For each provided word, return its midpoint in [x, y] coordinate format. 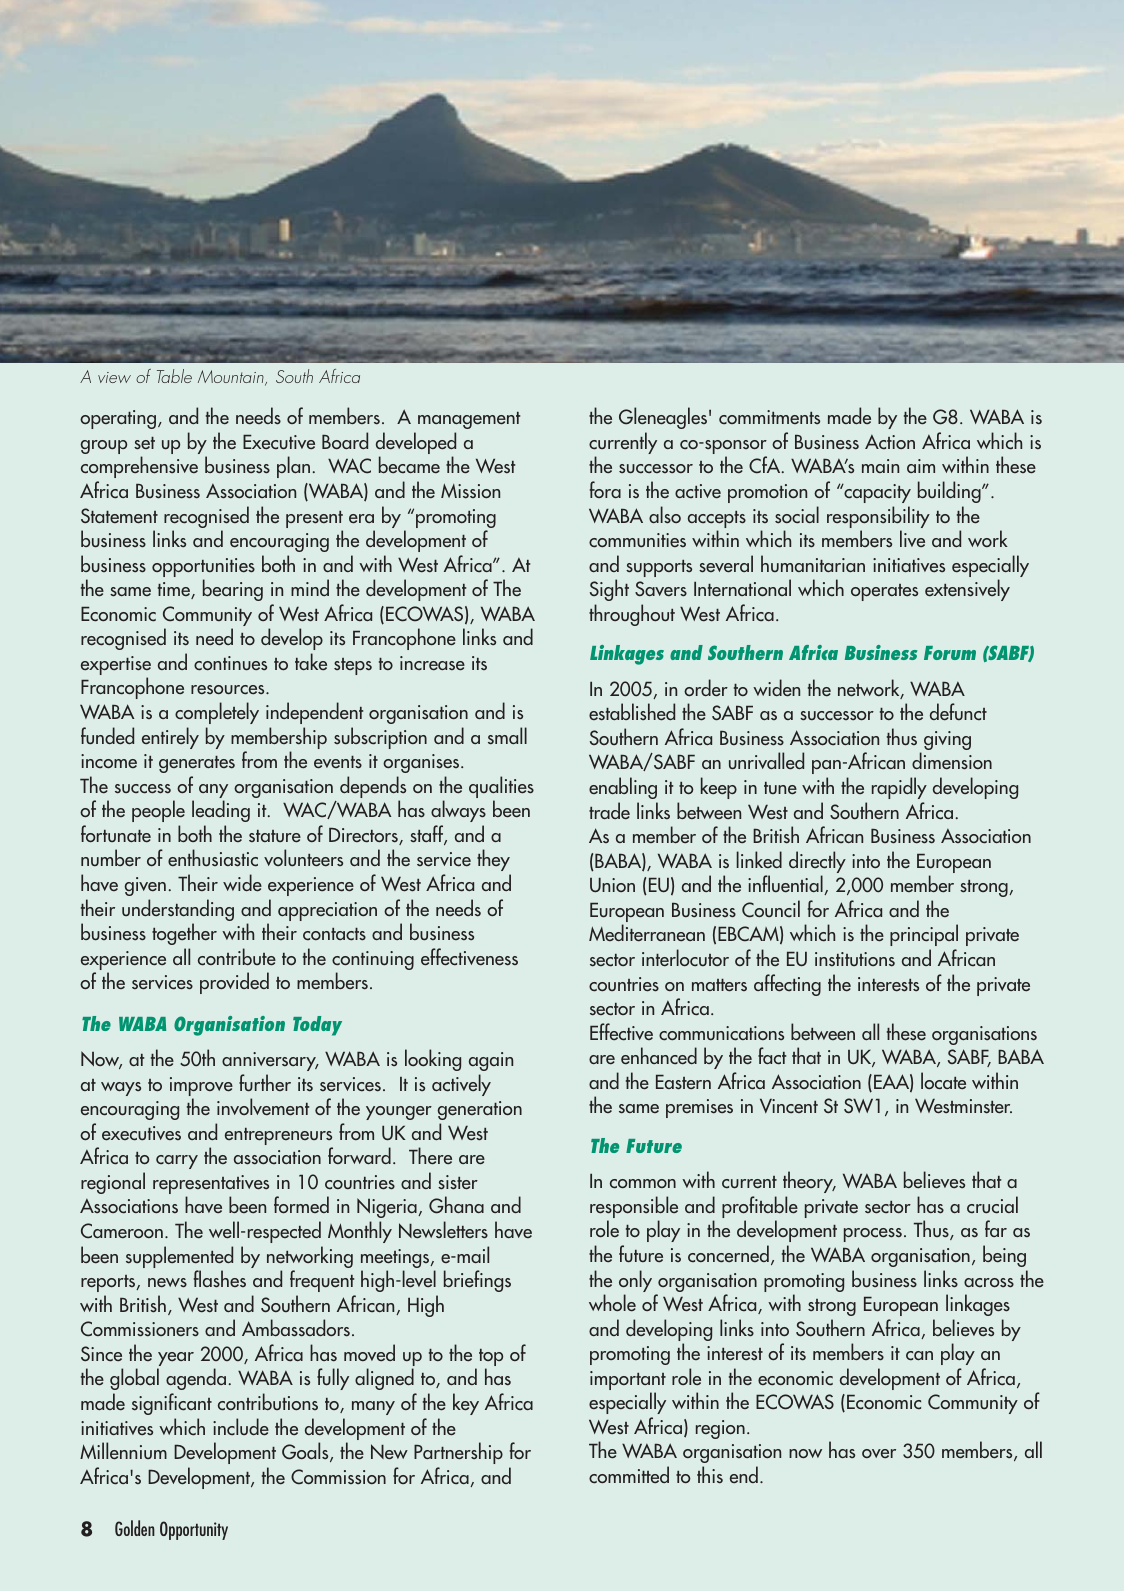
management [469, 420]
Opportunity [194, 1530]
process [873, 1235]
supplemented [179, 1258]
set [144, 443]
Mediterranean [647, 933]
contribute [237, 957]
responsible [634, 1208]
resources [229, 690]
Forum [950, 653]
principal [924, 935]
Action [890, 442]
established [632, 712]
